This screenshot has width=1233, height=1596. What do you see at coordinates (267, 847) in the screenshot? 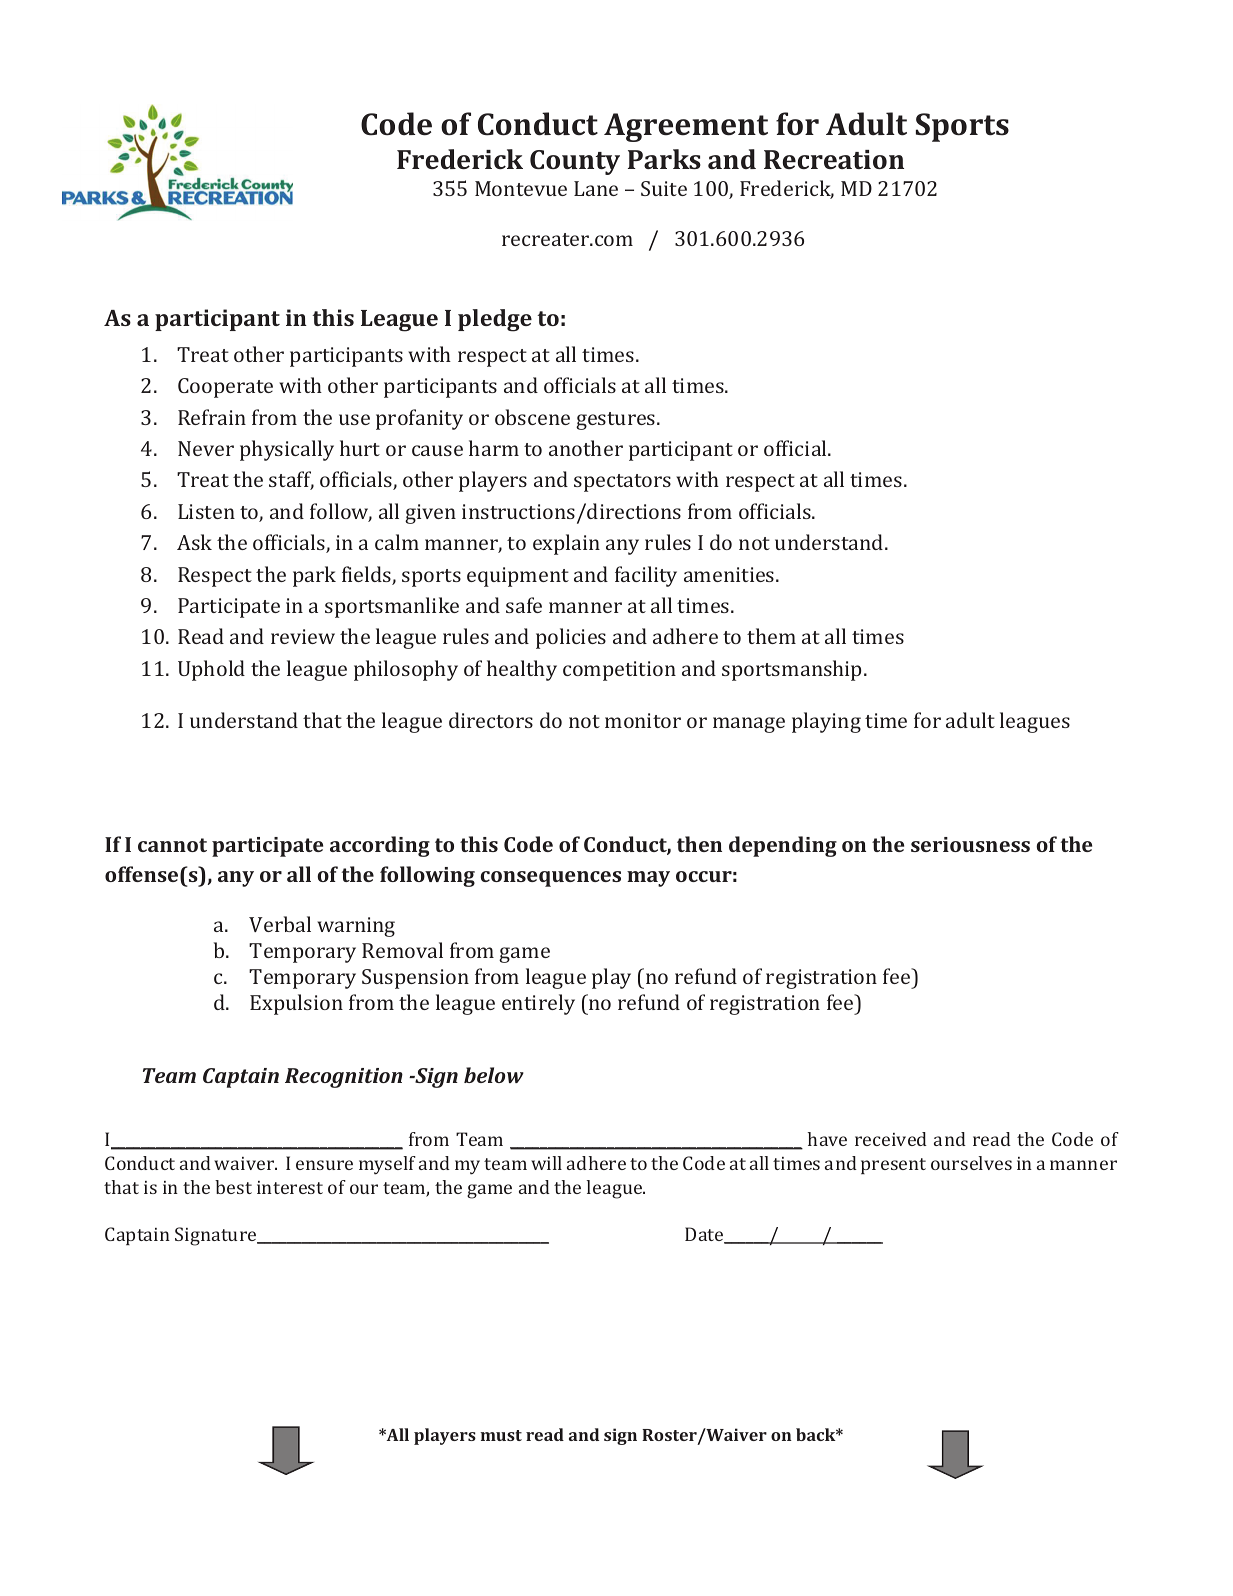
I see `participate` at bounding box center [267, 847].
